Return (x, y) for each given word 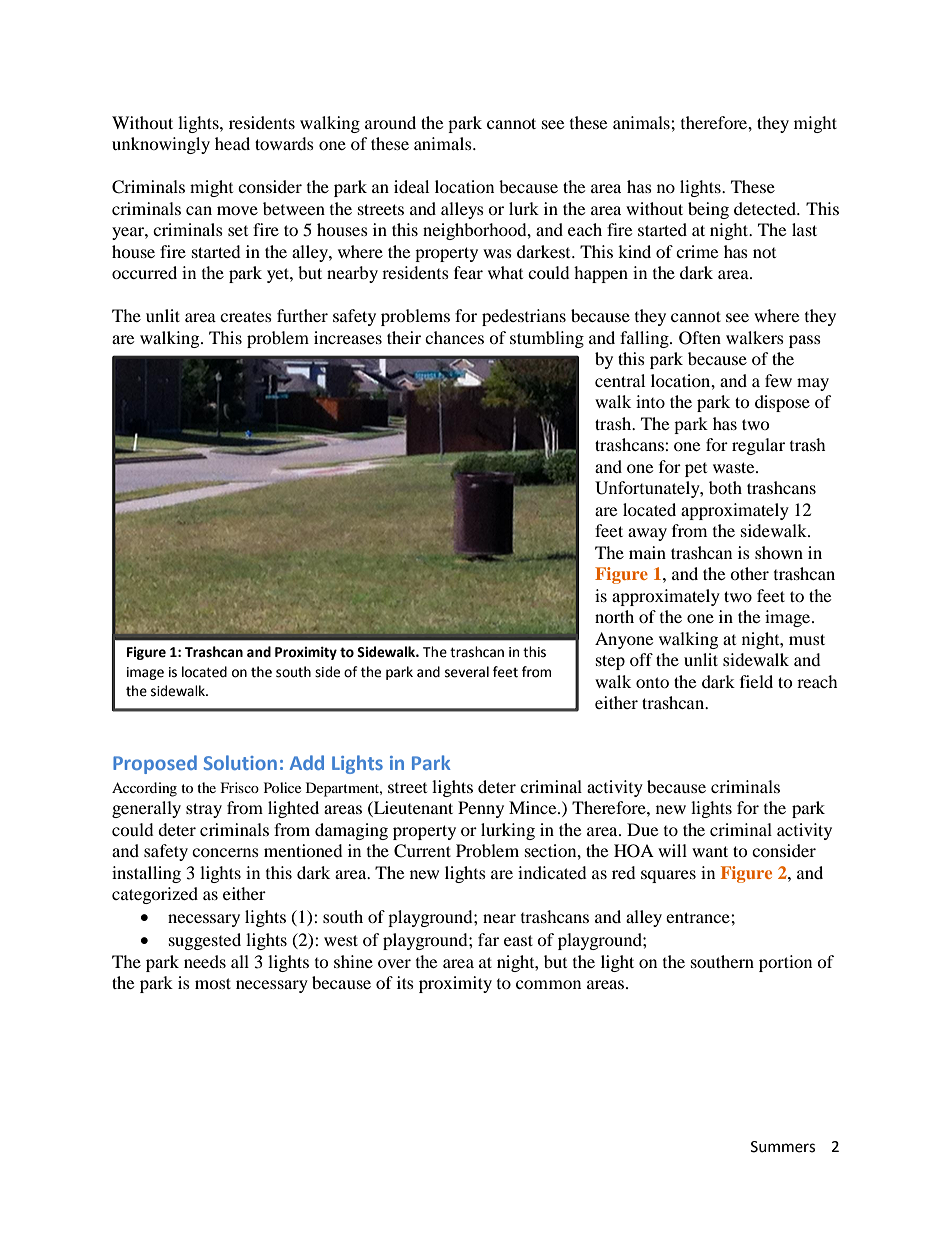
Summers (783, 1147)
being (708, 210)
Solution (240, 762)
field (756, 681)
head (232, 143)
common (548, 984)
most (213, 983)
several (467, 672)
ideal (411, 186)
